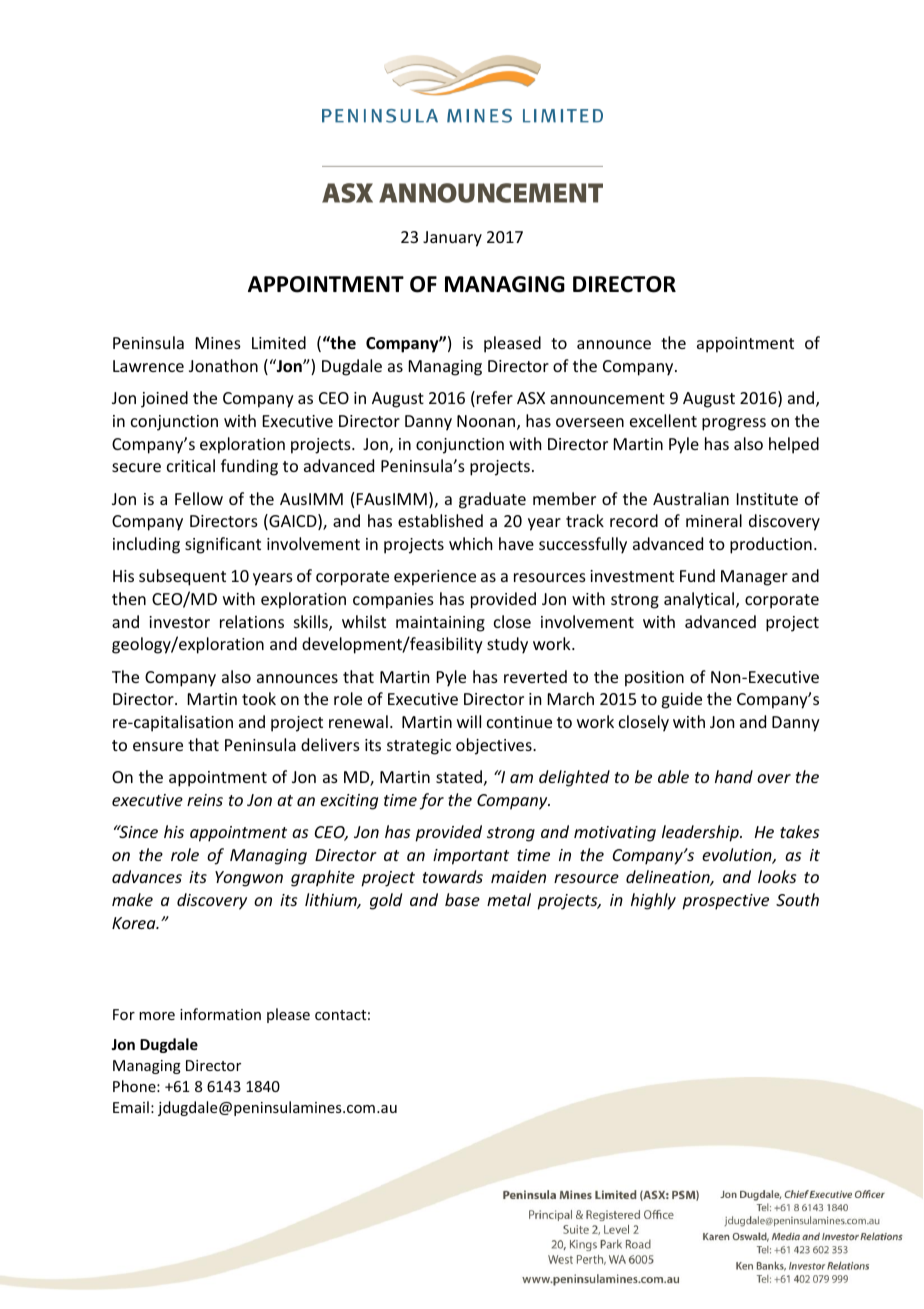 This screenshot has height=1309, width=924. What do you see at coordinates (701, 833) in the screenshot?
I see `leadership` at bounding box center [701, 833].
